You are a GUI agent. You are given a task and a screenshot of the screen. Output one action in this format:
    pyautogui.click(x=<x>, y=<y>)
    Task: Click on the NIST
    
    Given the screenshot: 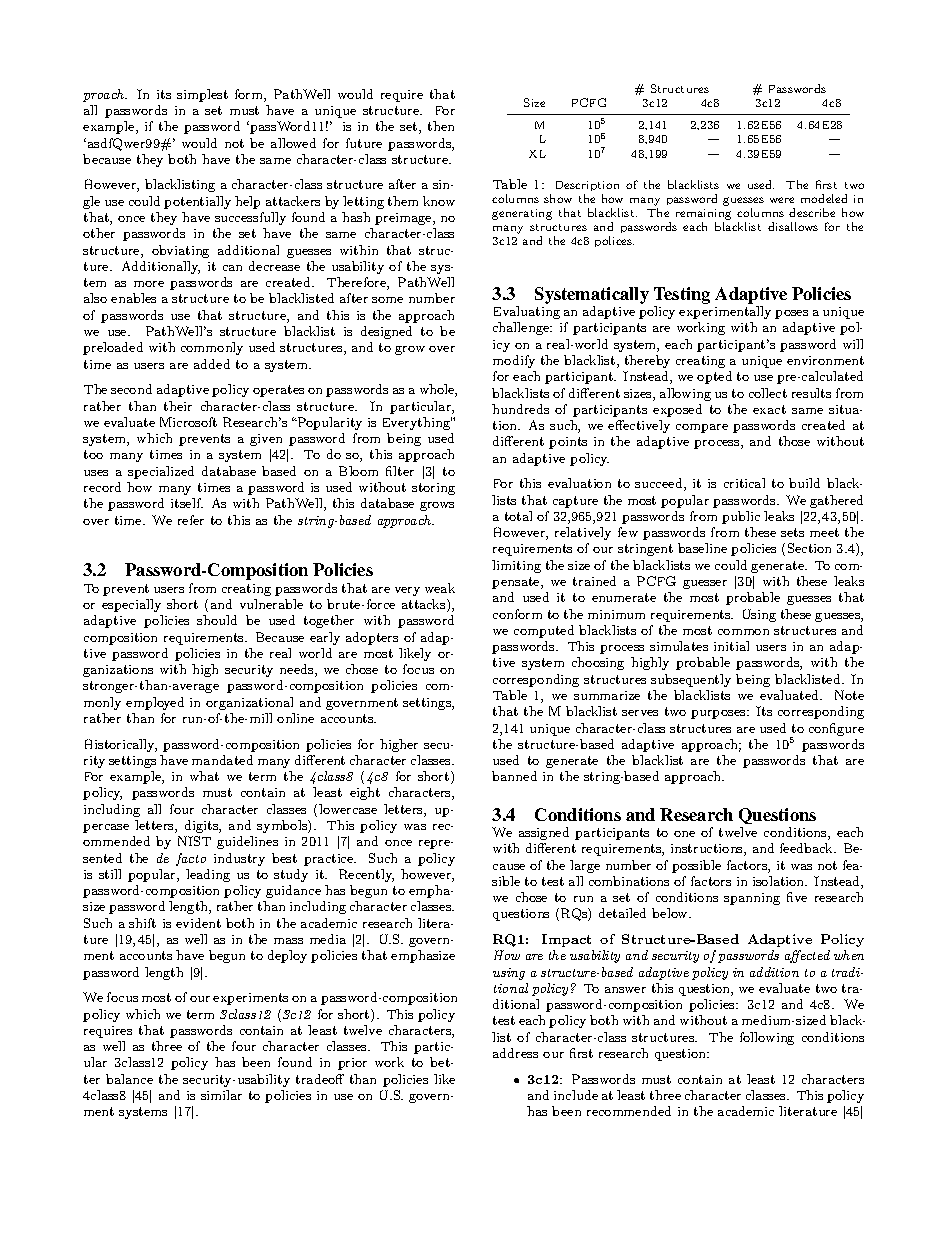 What is the action you would take?
    pyautogui.click(x=194, y=841)
